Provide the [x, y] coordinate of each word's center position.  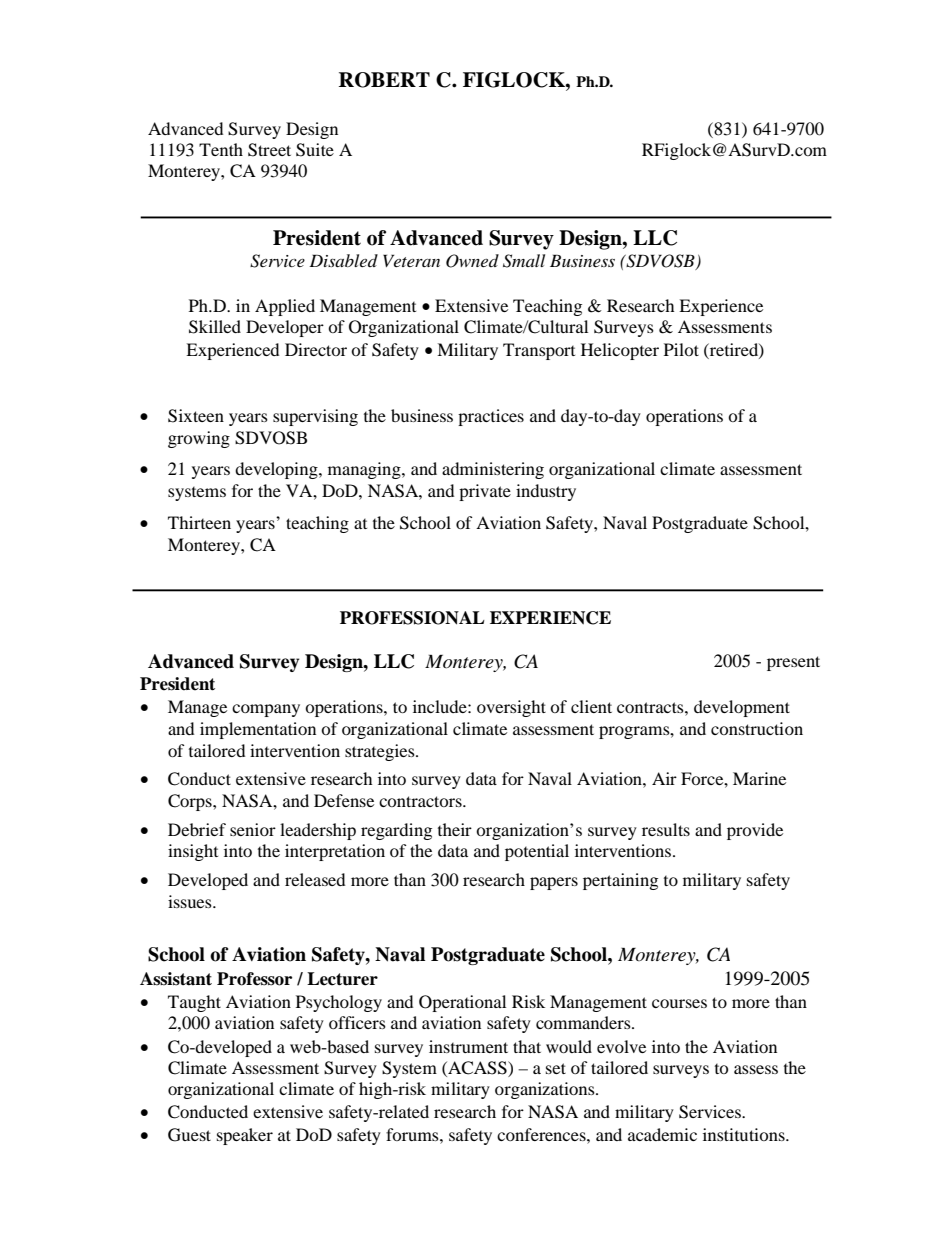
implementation [258, 730]
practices [491, 417]
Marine [759, 778]
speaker [245, 1136]
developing [277, 470]
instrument [468, 1046]
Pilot [681, 349]
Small [524, 261]
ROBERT [384, 80]
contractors [421, 801]
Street [269, 150]
